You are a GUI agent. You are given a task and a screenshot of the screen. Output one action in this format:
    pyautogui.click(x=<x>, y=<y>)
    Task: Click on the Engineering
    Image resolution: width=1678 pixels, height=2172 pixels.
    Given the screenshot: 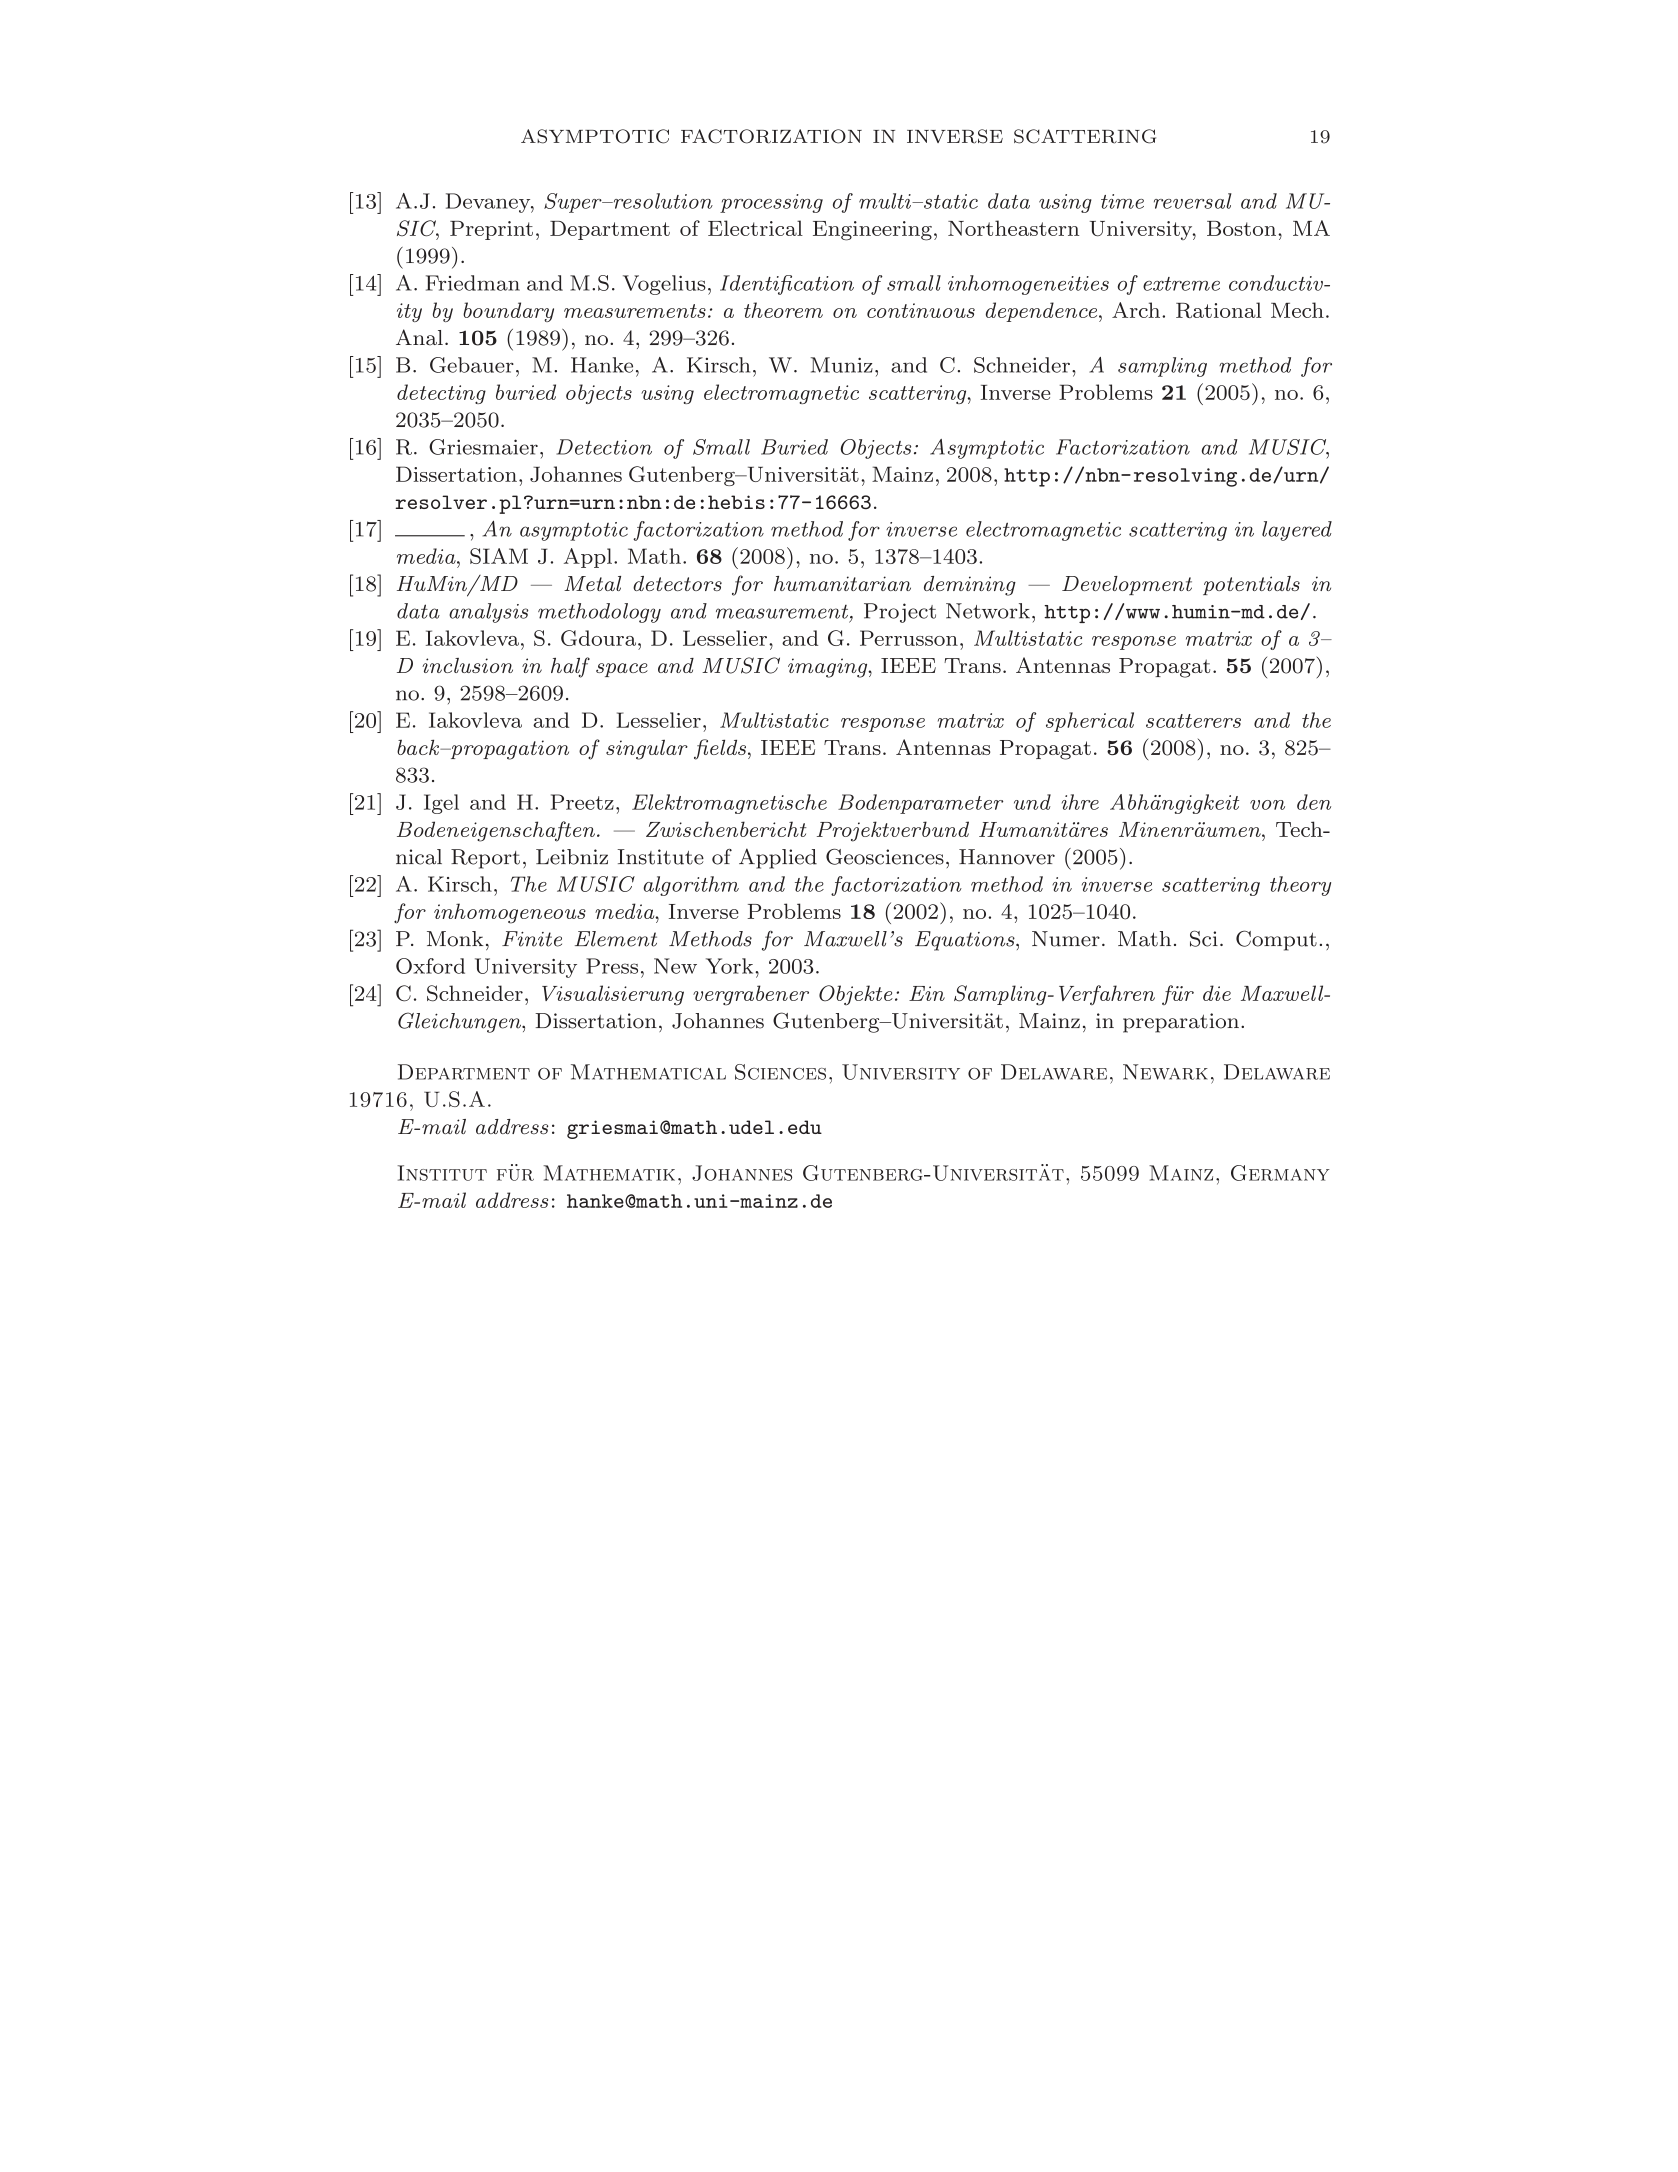 What is the action you would take?
    pyautogui.click(x=872, y=231)
